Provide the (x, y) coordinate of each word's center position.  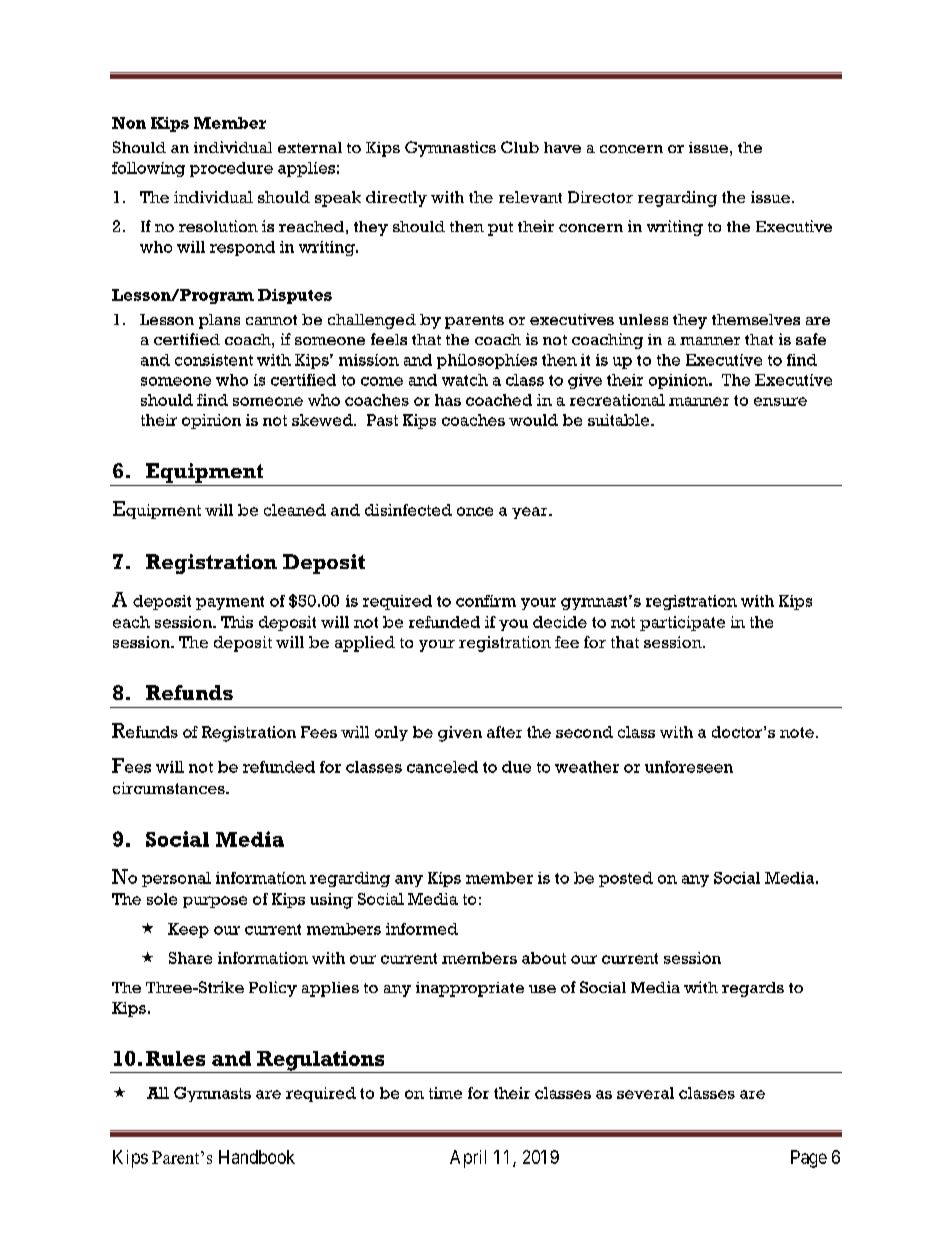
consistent (214, 360)
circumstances (170, 788)
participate (682, 623)
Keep (188, 930)
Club (520, 147)
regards (753, 989)
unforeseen (689, 767)
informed (422, 929)
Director (600, 197)
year (531, 513)
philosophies (487, 361)
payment (230, 603)
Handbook (257, 1157)
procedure (231, 169)
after (504, 732)
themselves (756, 319)
